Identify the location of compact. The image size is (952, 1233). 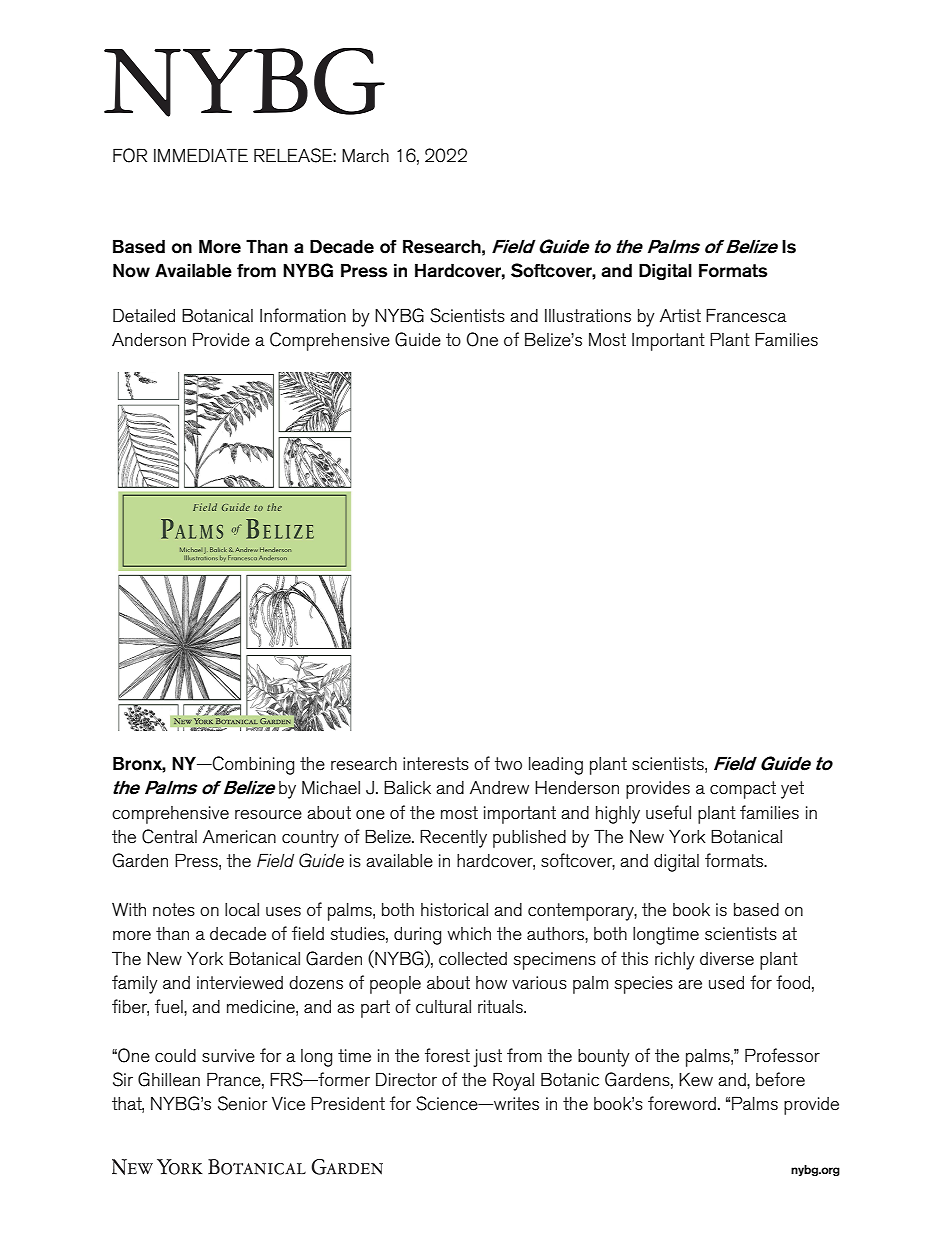
(743, 790).
